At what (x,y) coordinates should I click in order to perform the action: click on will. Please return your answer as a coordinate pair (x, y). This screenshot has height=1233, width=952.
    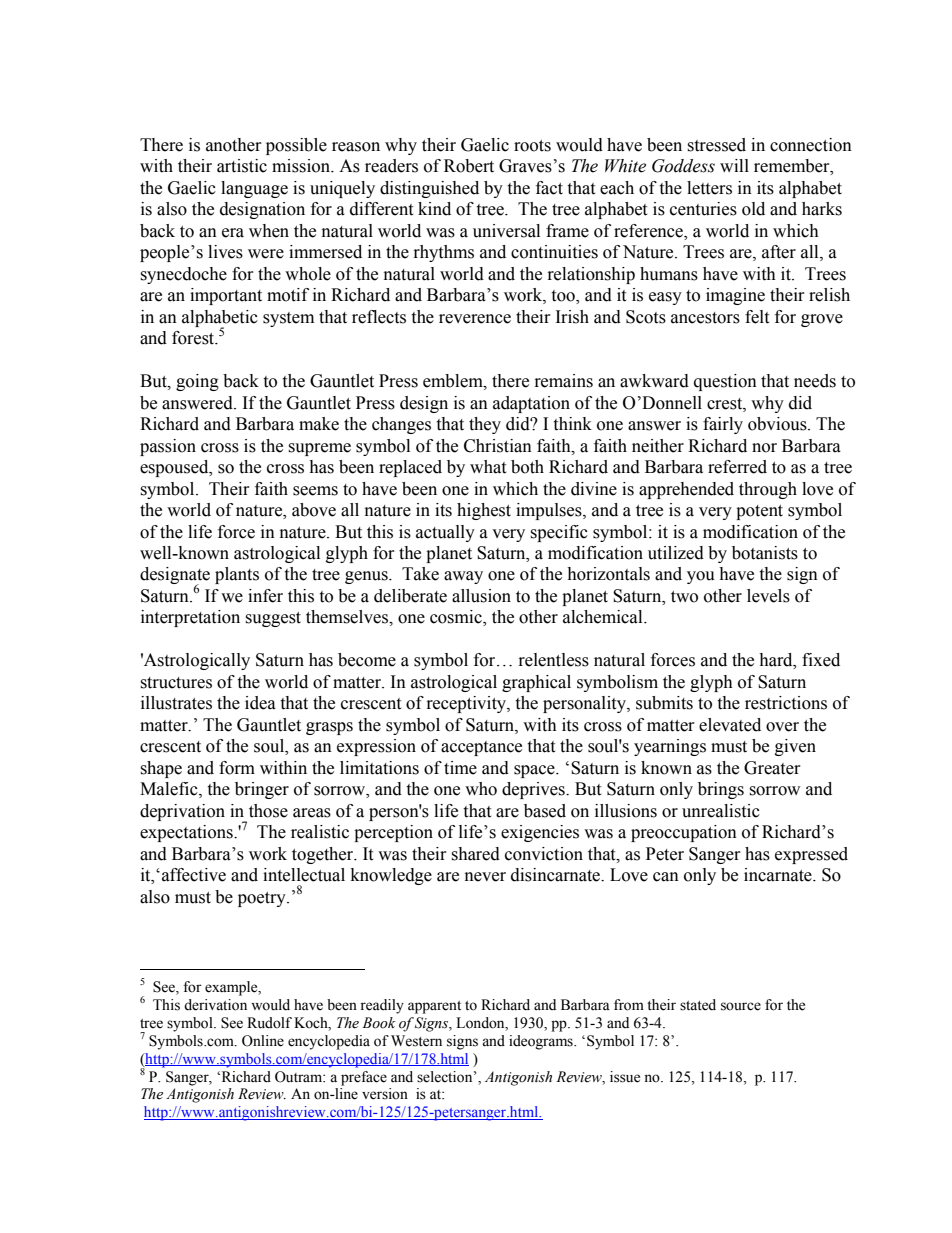
    Looking at the image, I should click on (734, 165).
